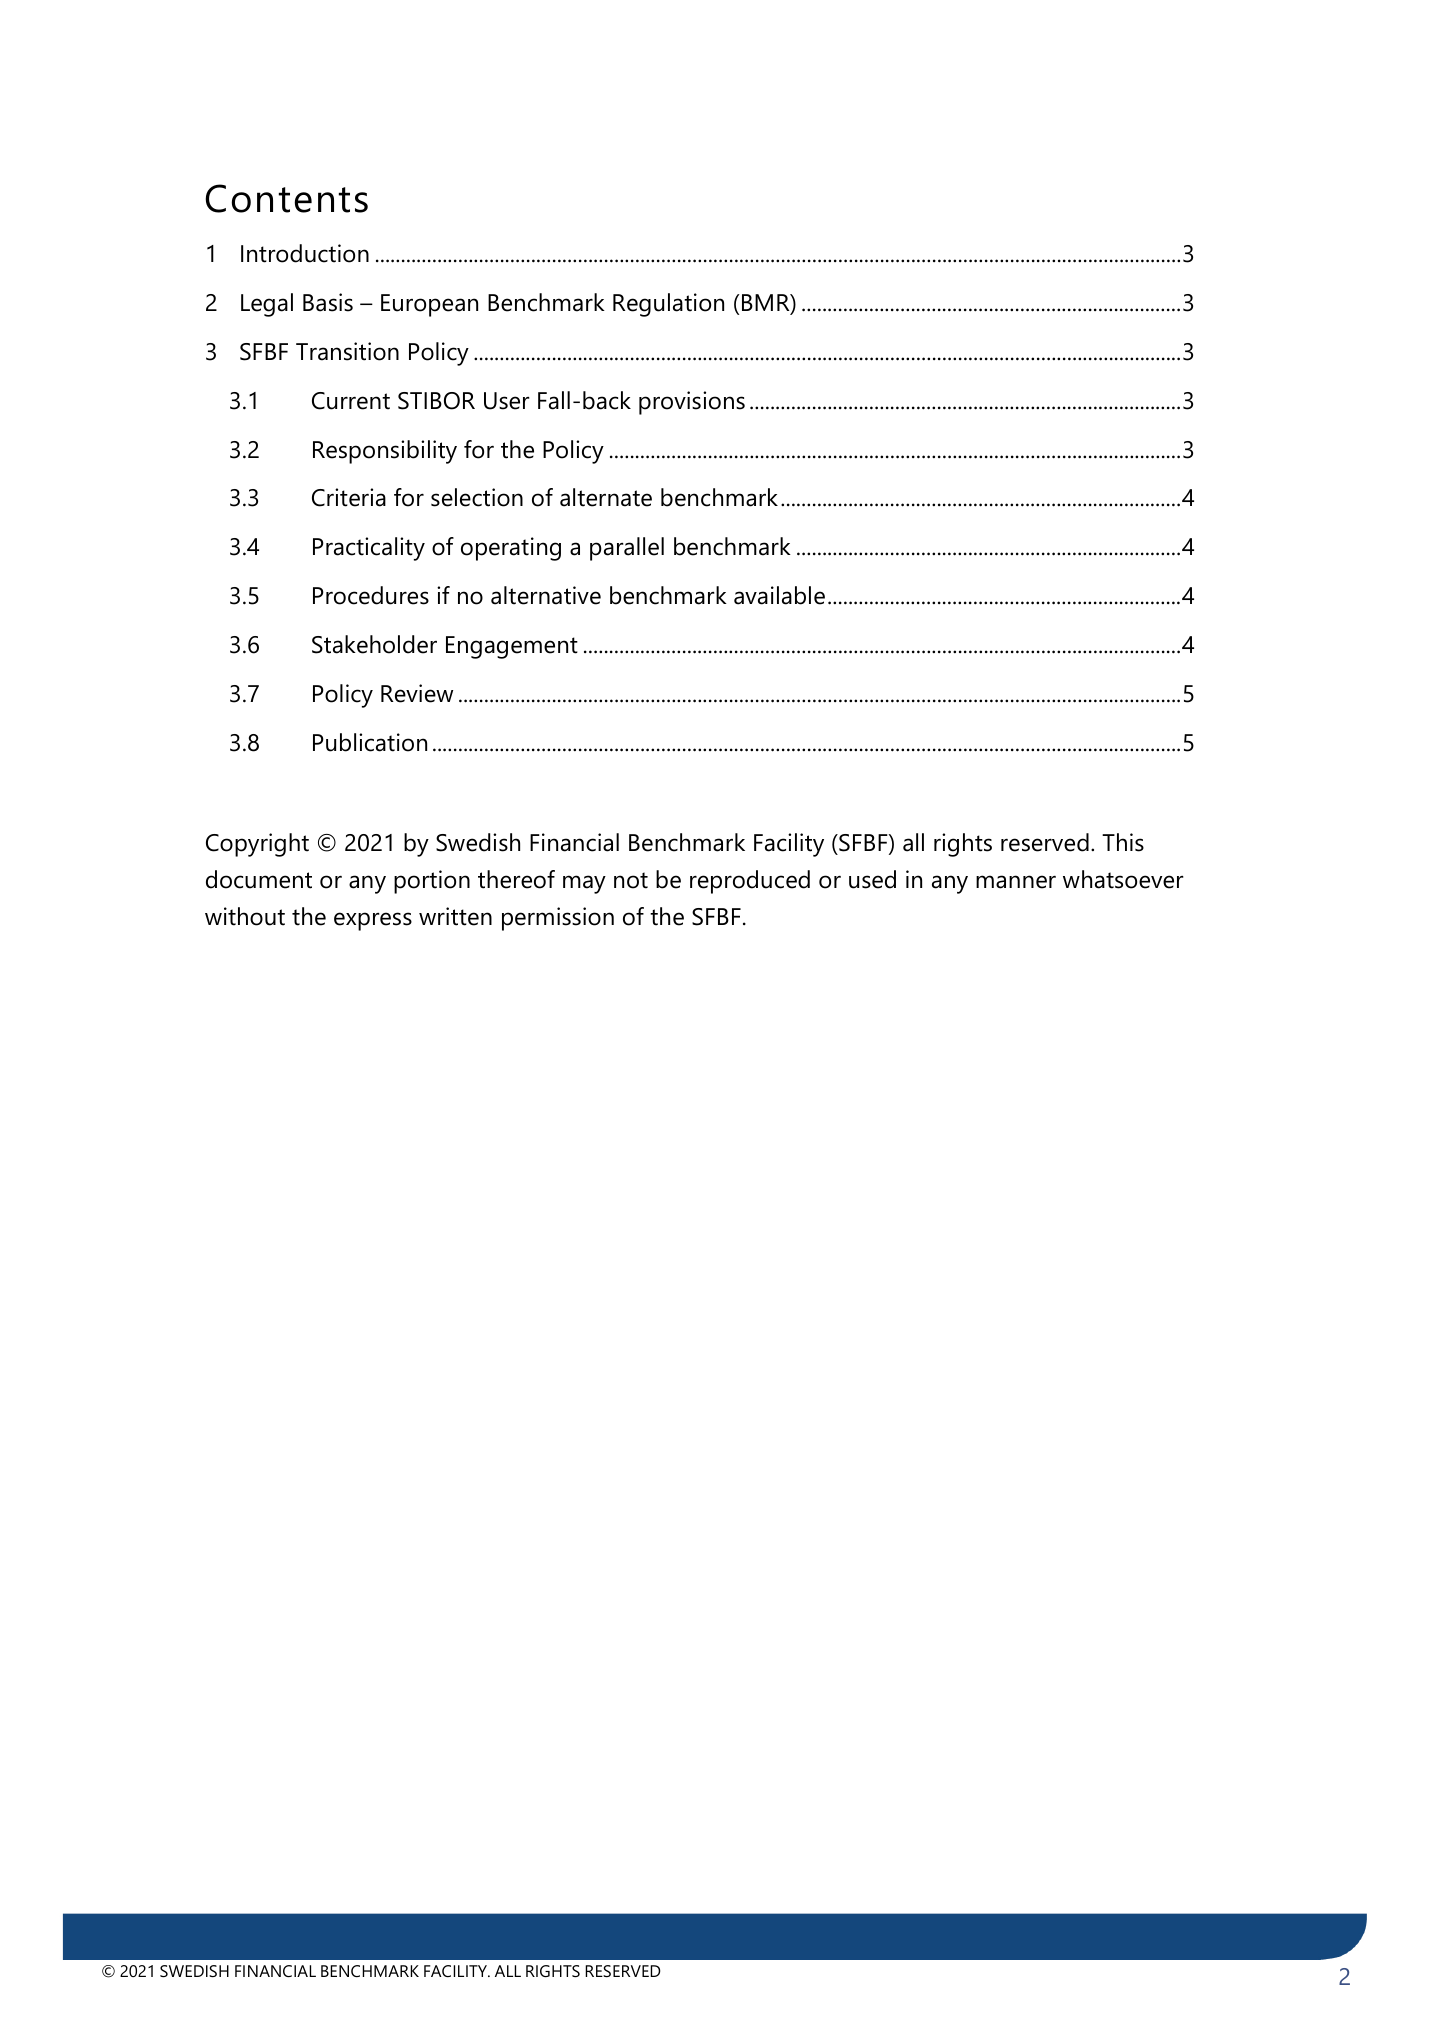  What do you see at coordinates (668, 305) in the screenshot?
I see `Regulation` at bounding box center [668, 305].
